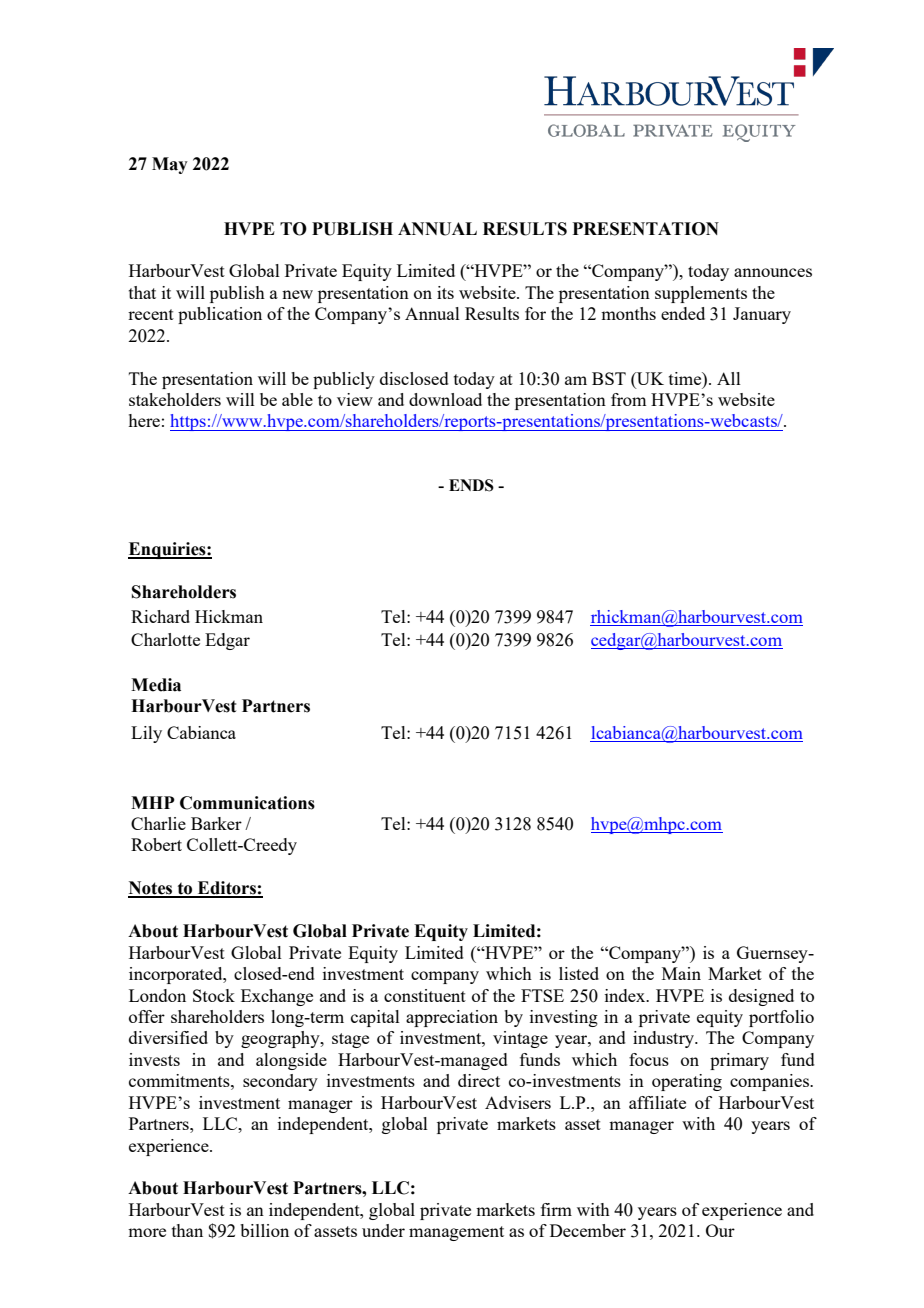 The image size is (924, 1308). I want to click on designed, so click(761, 997).
